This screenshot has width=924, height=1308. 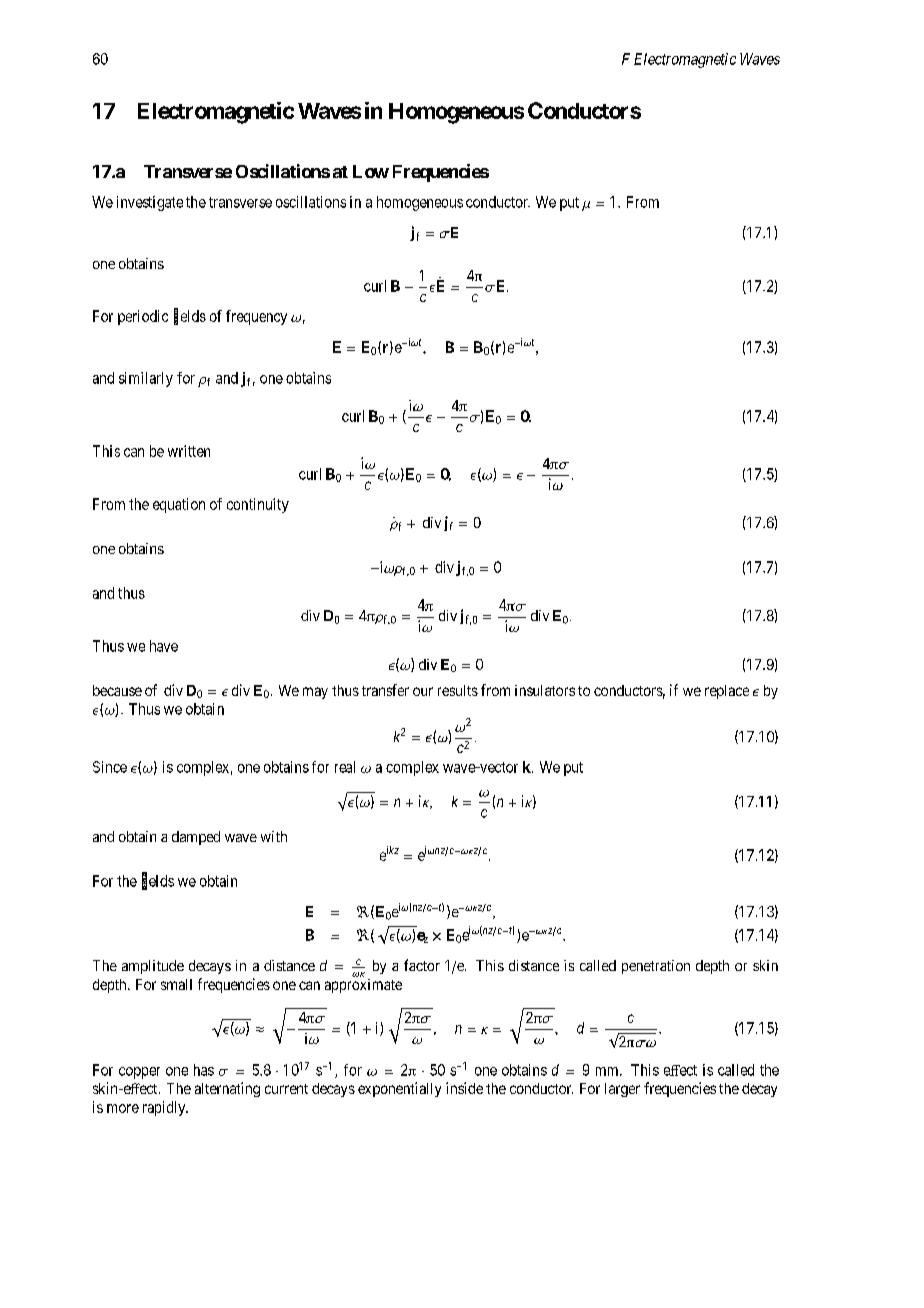 What do you see at coordinates (204, 1070) in the screenshot?
I see `has` at bounding box center [204, 1070].
